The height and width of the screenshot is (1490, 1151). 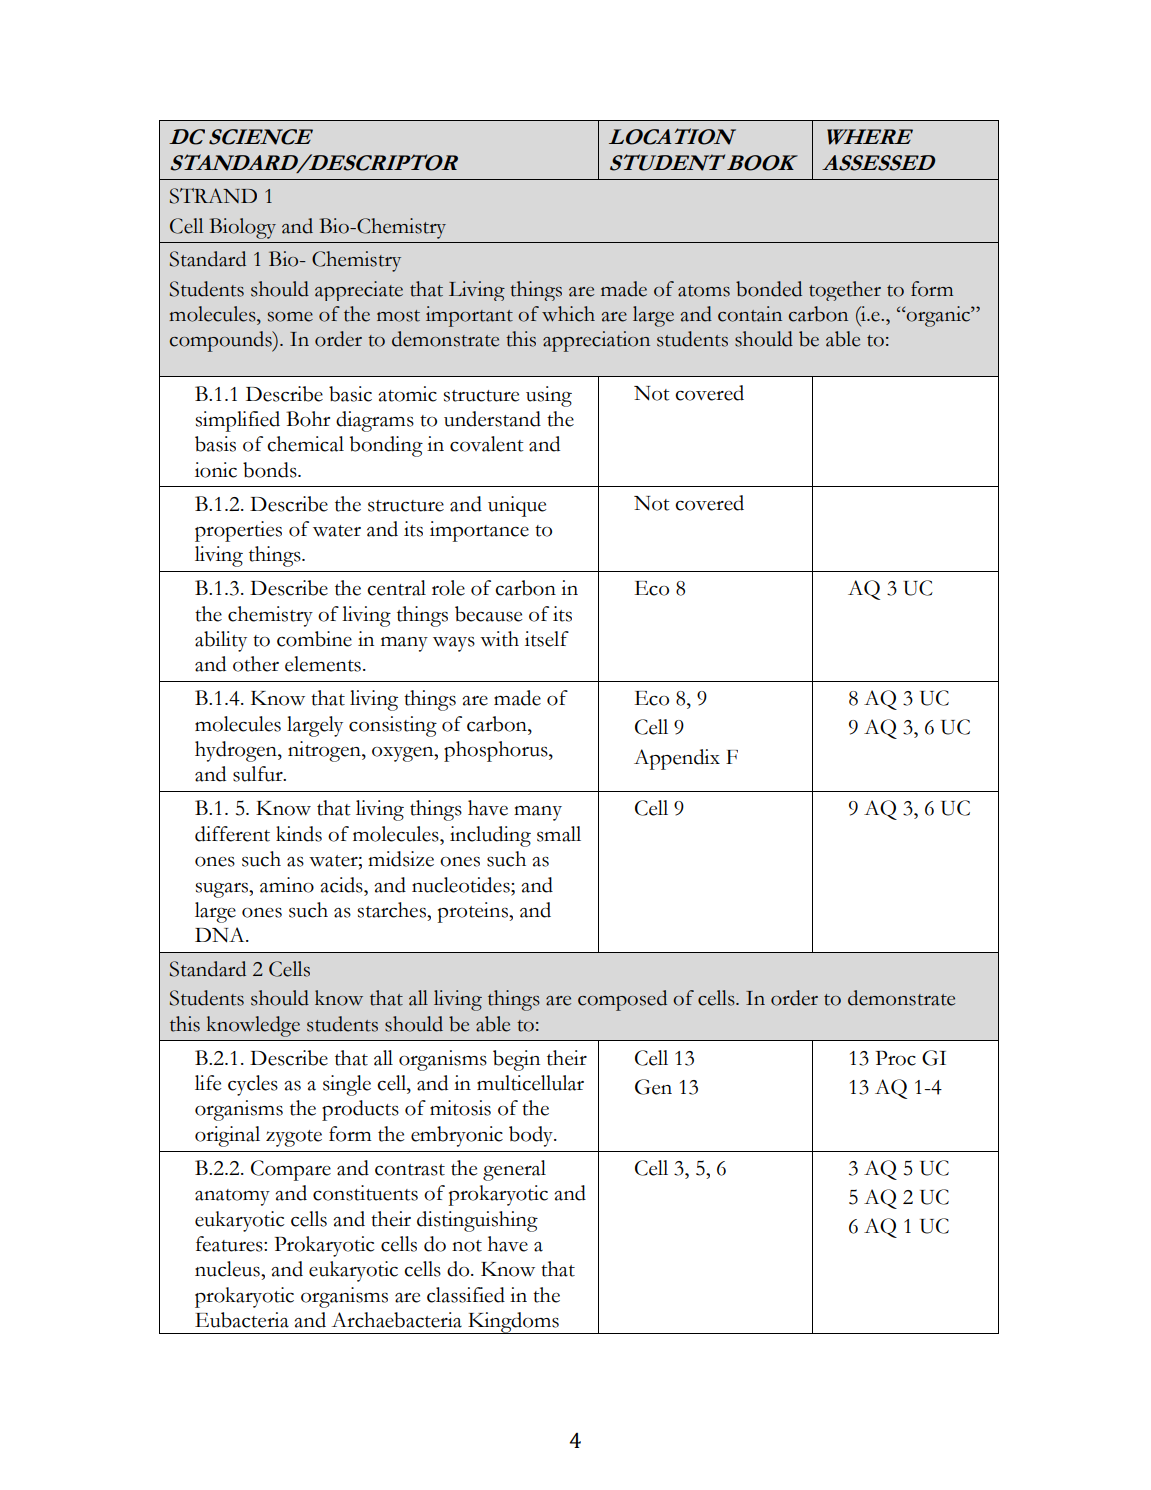 What do you see at coordinates (845, 291) in the screenshot?
I see `together` at bounding box center [845, 291].
